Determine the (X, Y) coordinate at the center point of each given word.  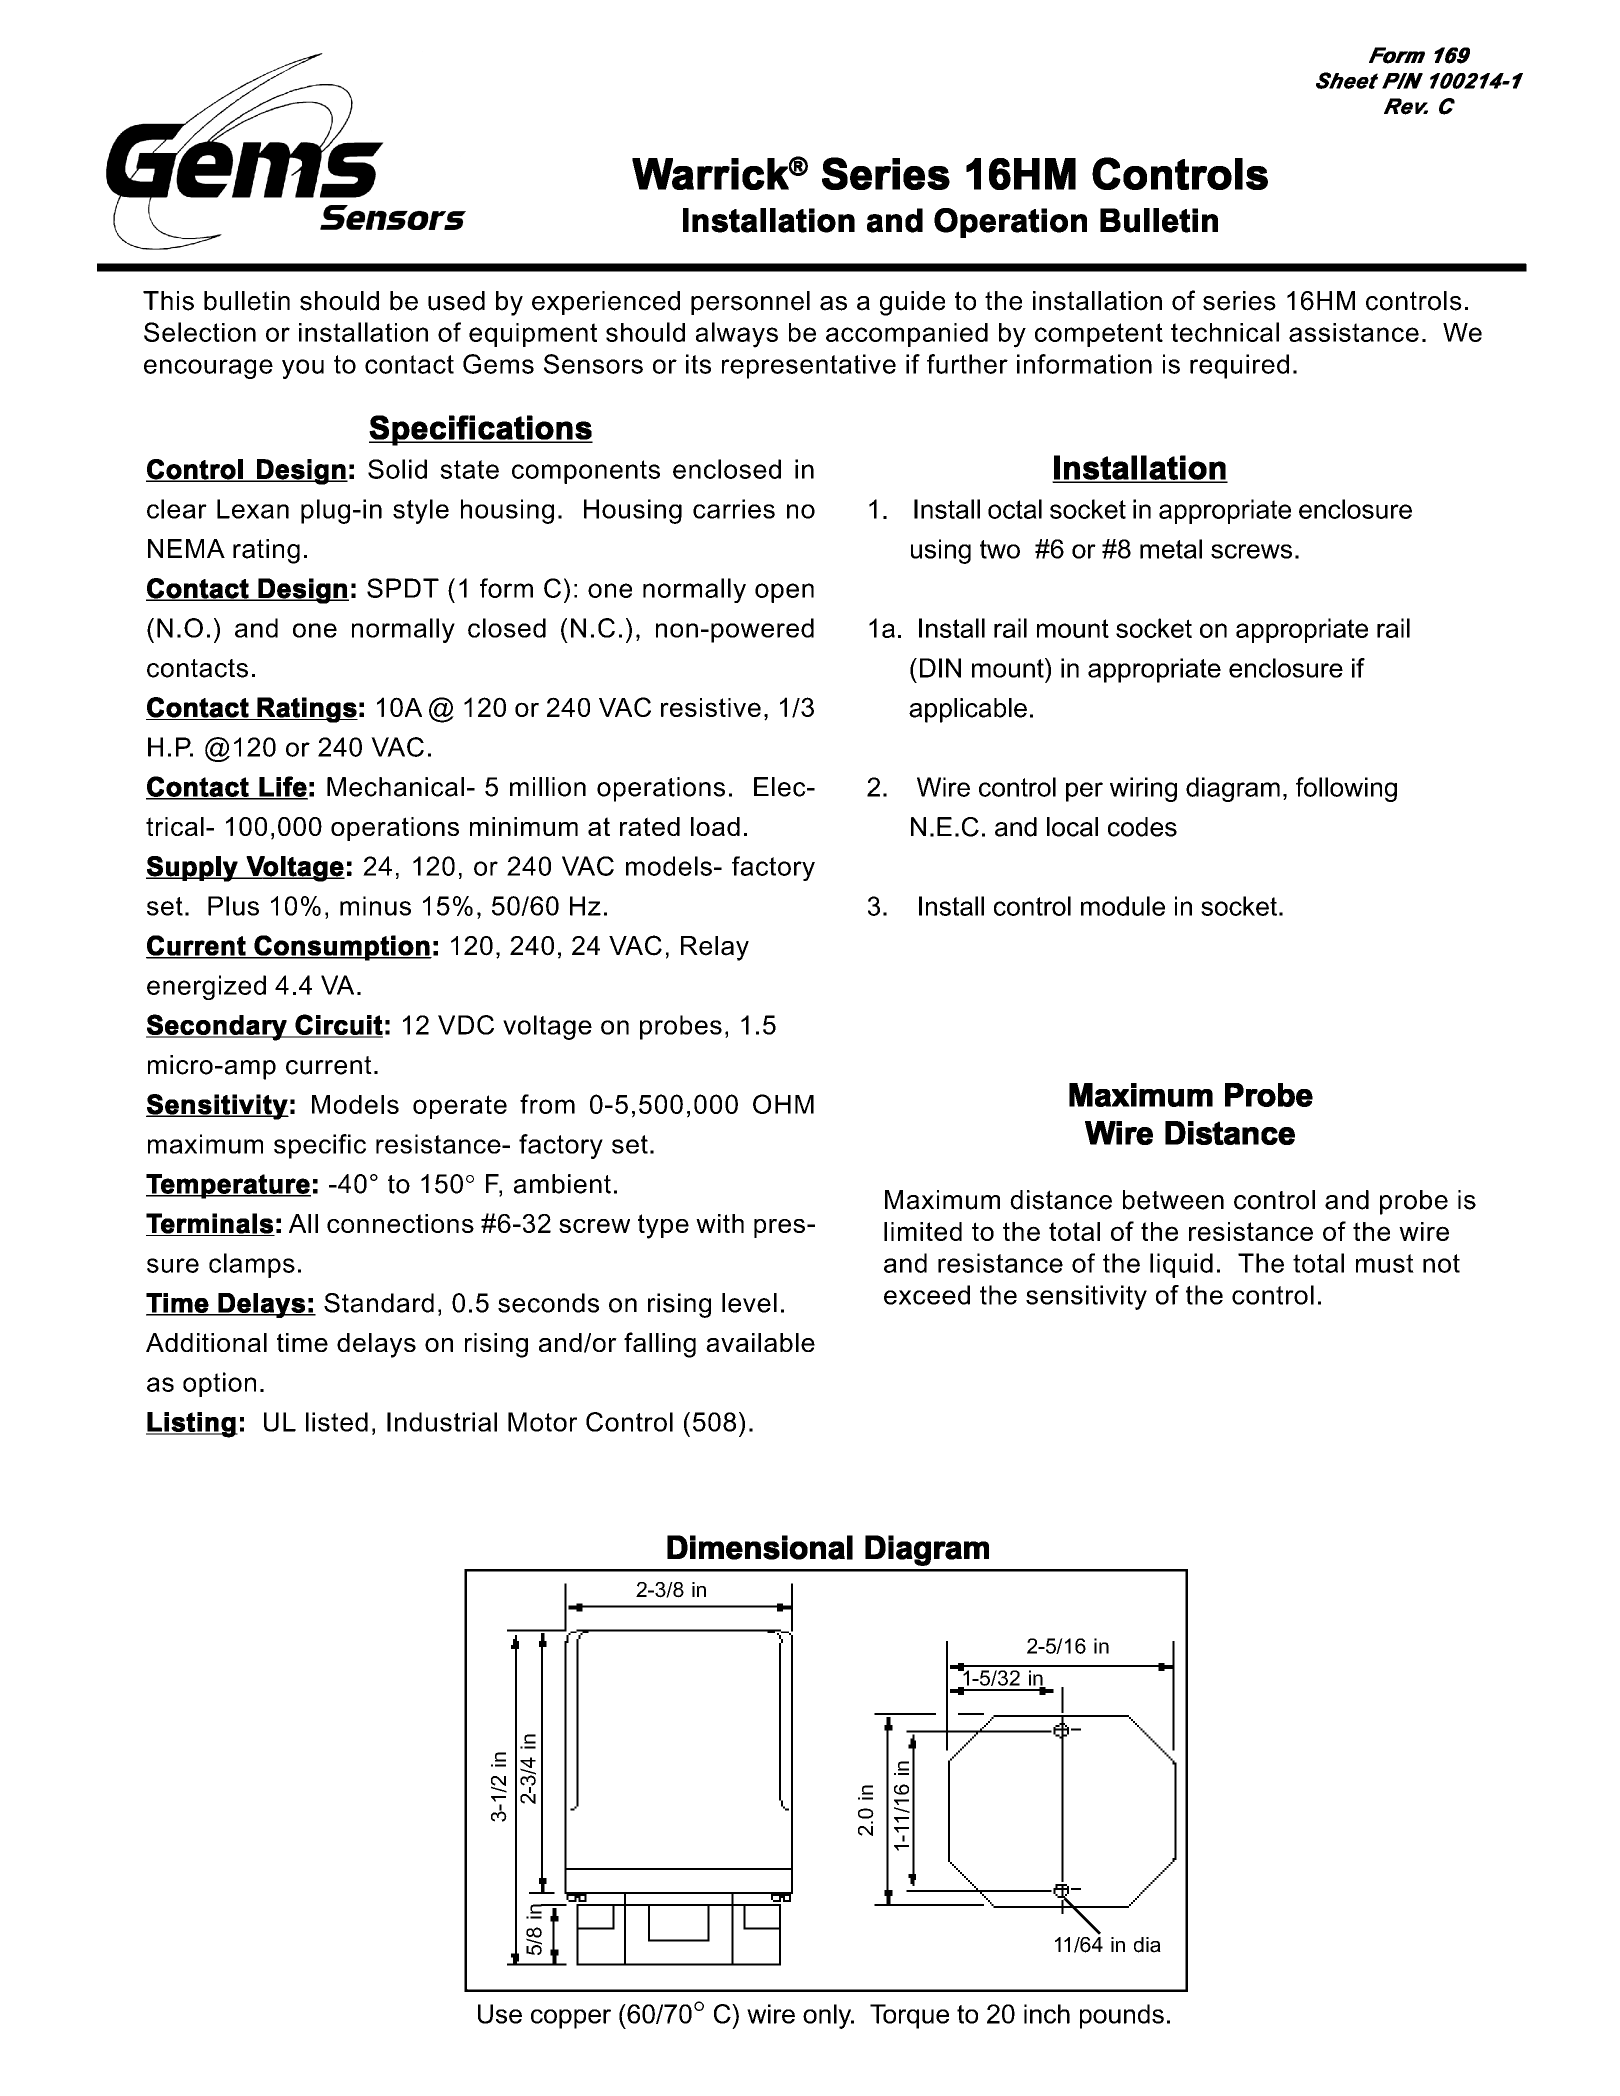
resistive (711, 707)
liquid (1181, 1265)
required (1239, 366)
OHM (783, 1104)
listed (337, 1422)
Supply (193, 869)
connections (400, 1223)
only (828, 2016)
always (737, 335)
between (1173, 1200)
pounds (1122, 2016)
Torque (909, 2016)
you (303, 369)
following (1346, 789)
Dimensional (760, 1547)
